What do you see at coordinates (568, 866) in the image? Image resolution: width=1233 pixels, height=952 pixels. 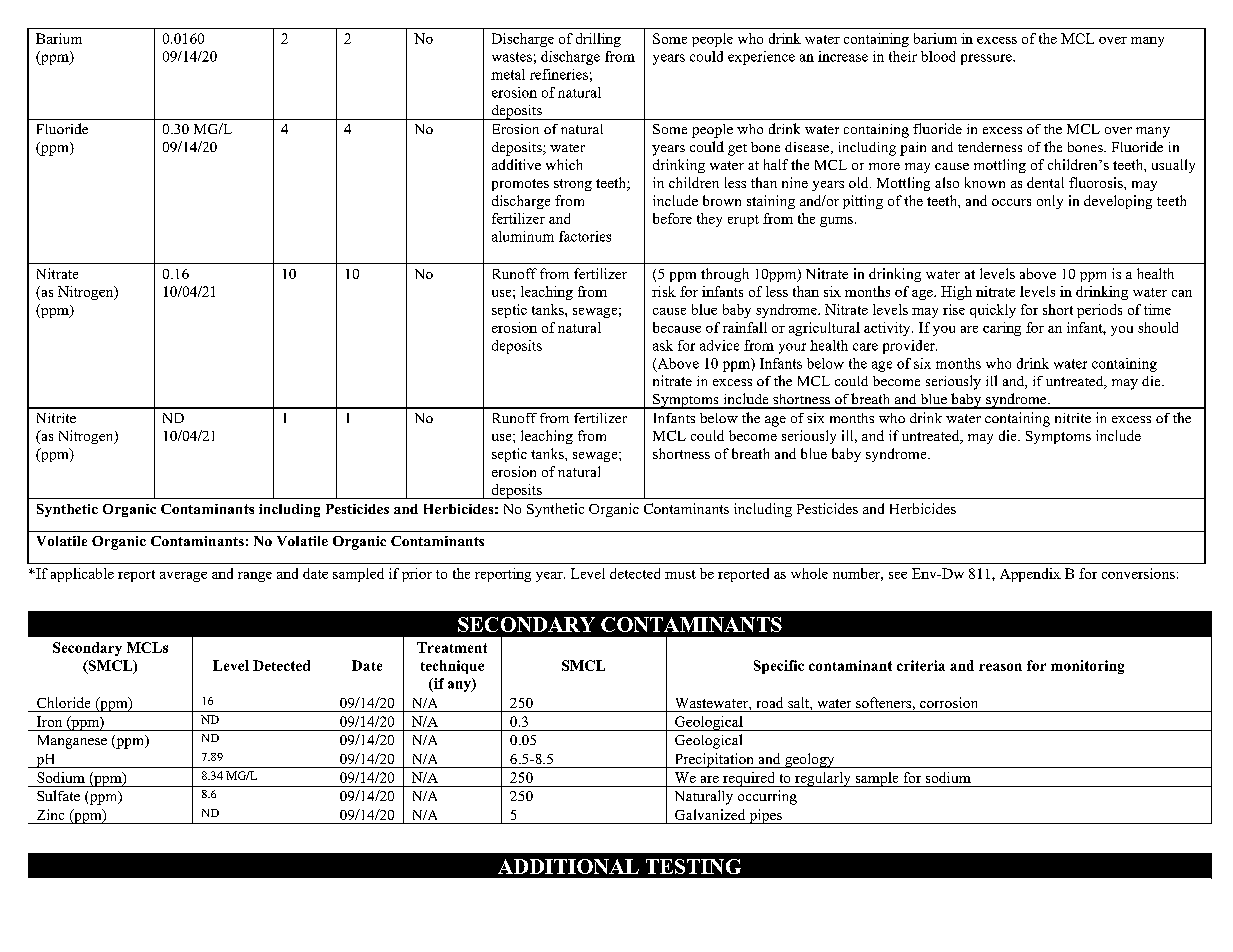 I see `ADDITIONAL` at bounding box center [568, 866].
